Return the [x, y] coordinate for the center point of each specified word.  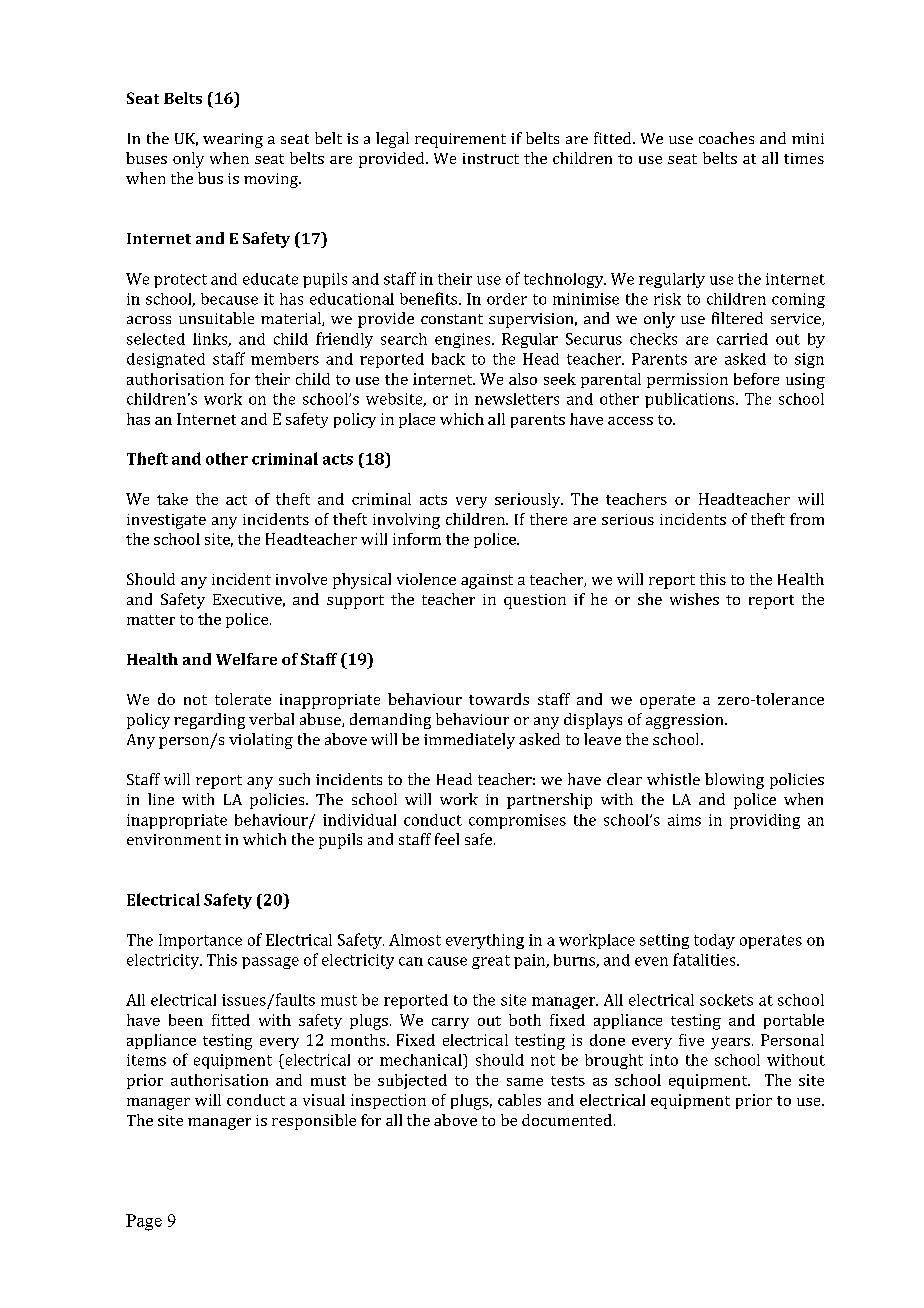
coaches [726, 138]
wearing [233, 140]
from [807, 519]
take [172, 499]
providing [765, 821]
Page [144, 1222]
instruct [491, 158]
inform [417, 539]
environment [174, 839]
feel [447, 839]
